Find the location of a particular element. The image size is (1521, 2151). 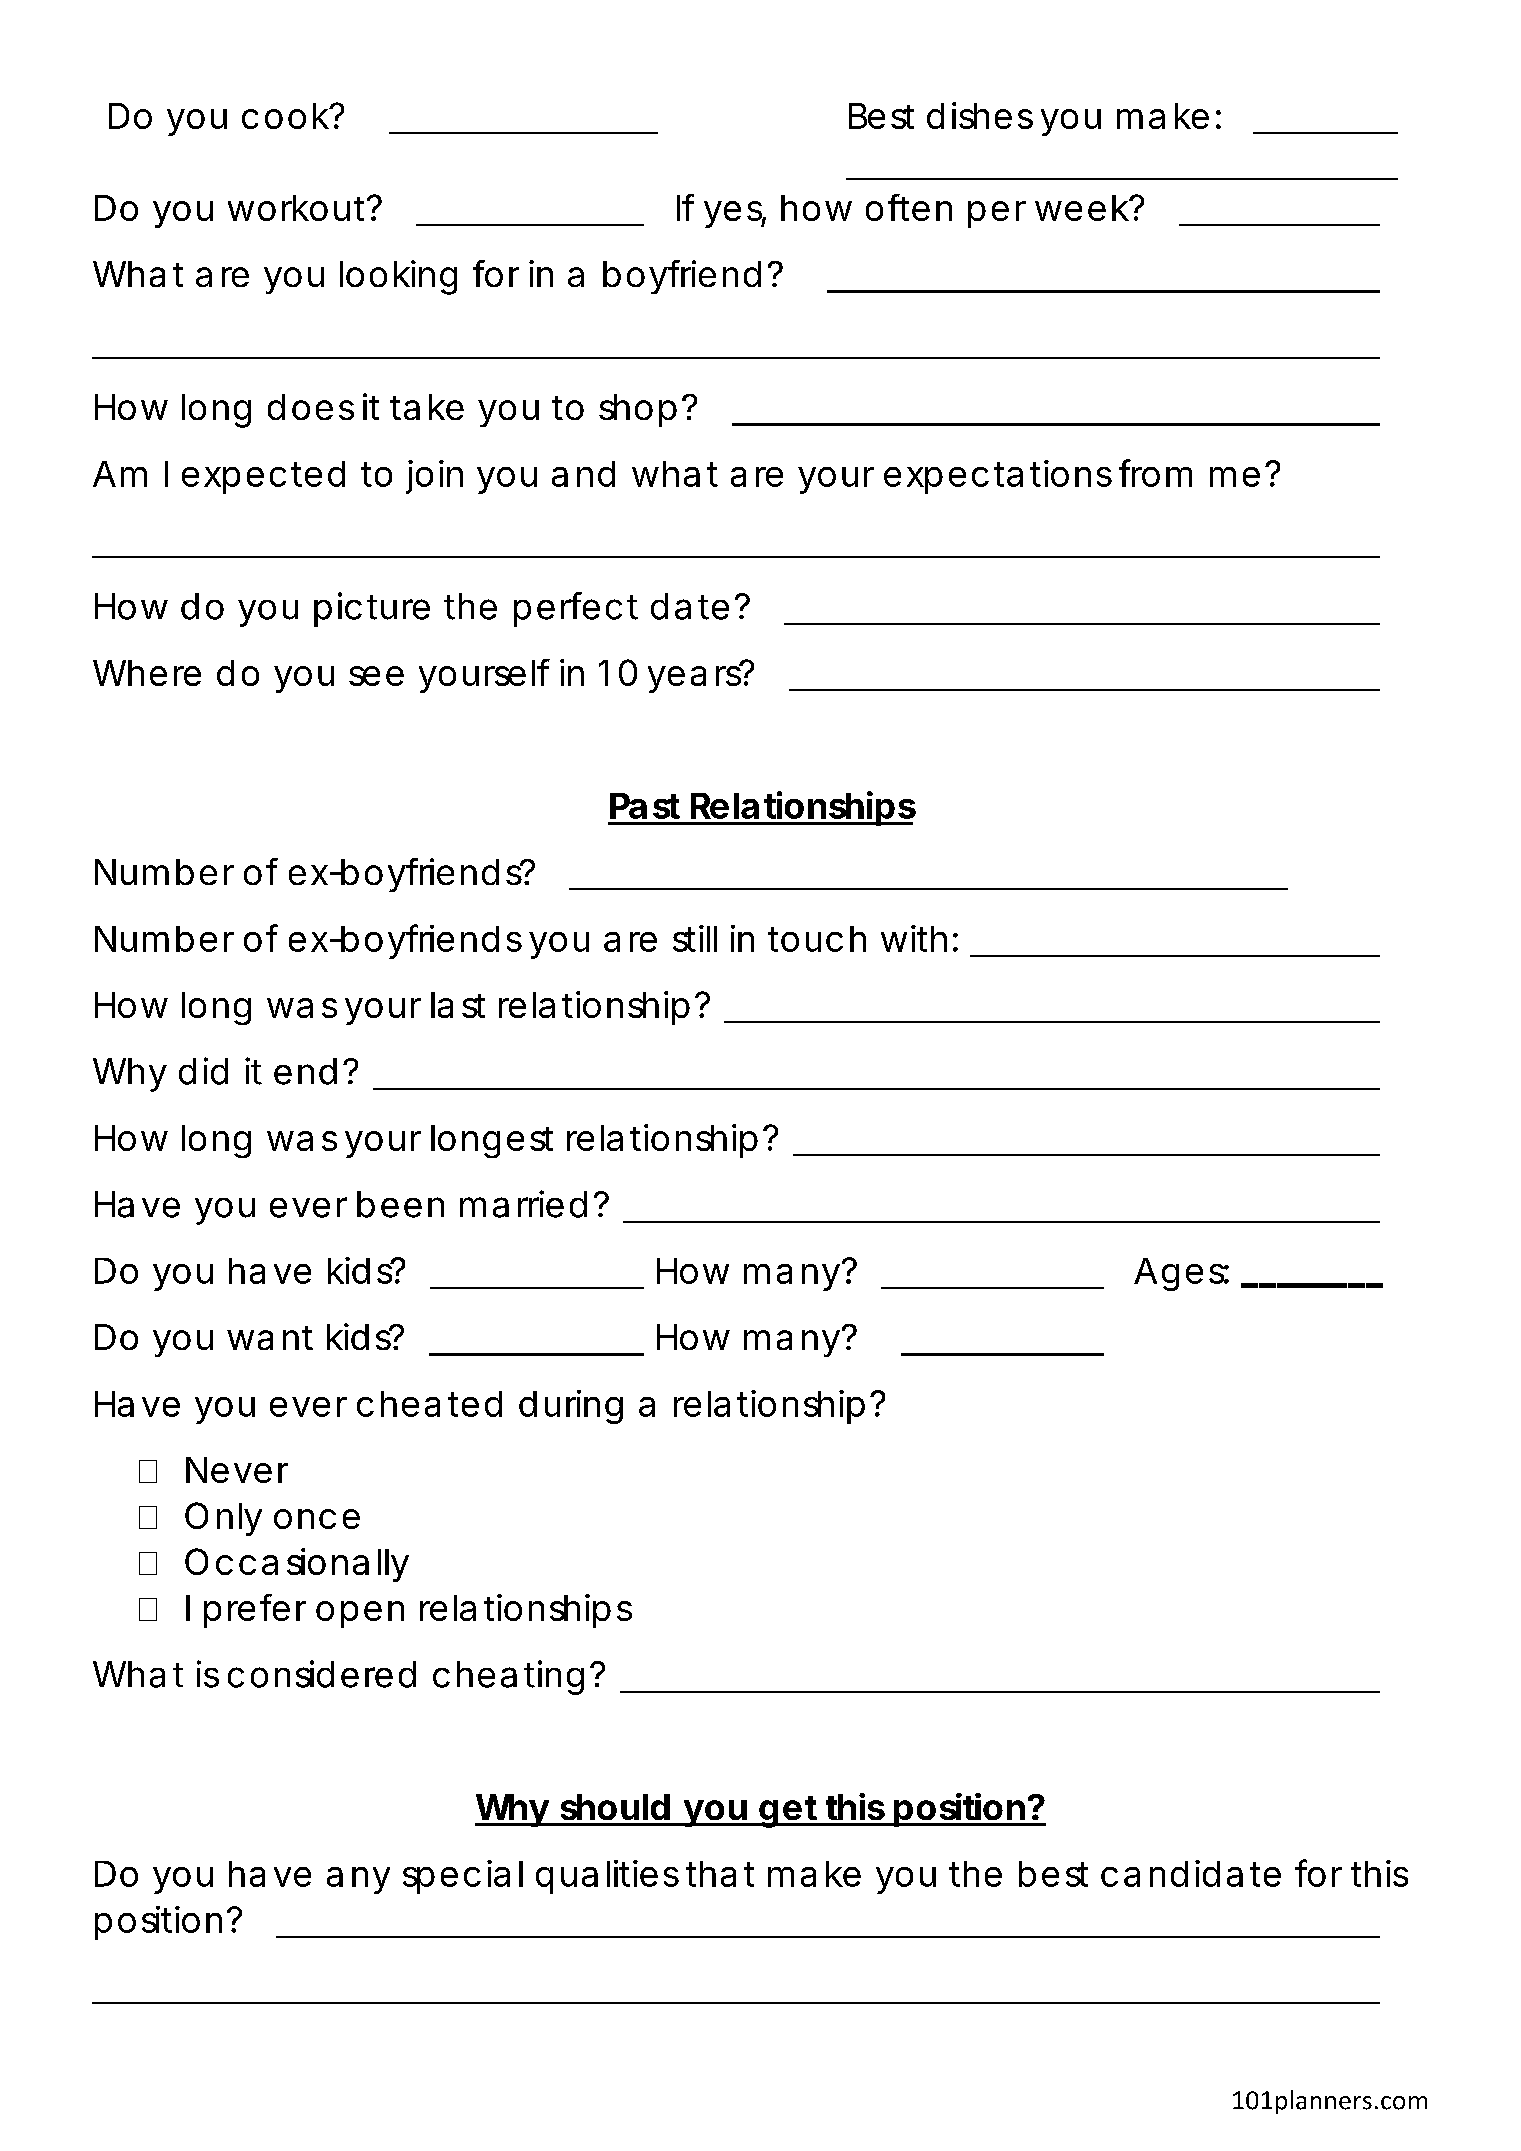

week is located at coordinates (1083, 208).
